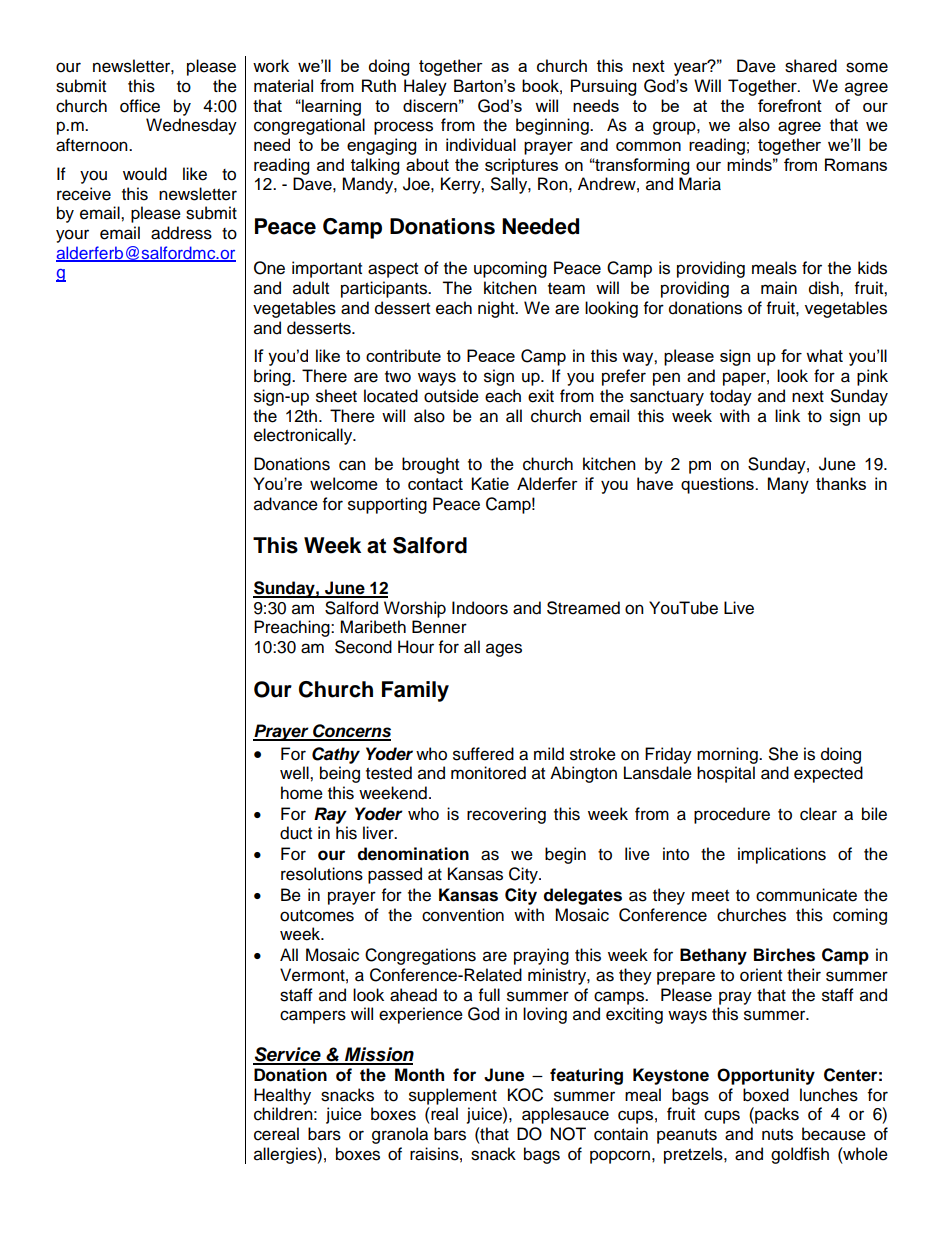  I want to click on address, so click(181, 233).
